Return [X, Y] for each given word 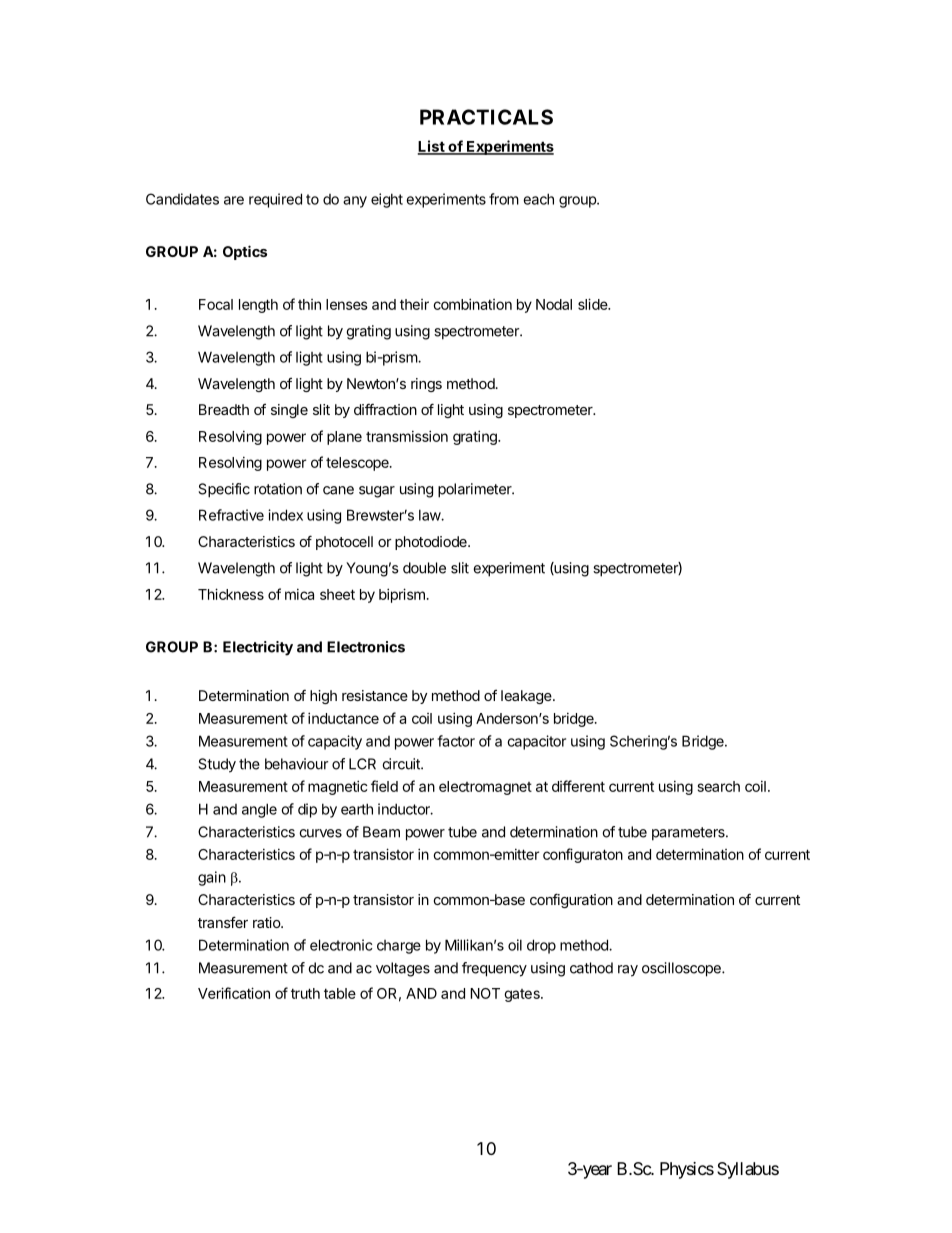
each [538, 199]
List [431, 147]
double [424, 568]
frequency [494, 969]
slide [593, 304]
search [719, 786]
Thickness [231, 594]
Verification [234, 993]
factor [456, 741]
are [234, 200]
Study [217, 765]
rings [426, 385]
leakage [527, 697]
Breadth [224, 409]
